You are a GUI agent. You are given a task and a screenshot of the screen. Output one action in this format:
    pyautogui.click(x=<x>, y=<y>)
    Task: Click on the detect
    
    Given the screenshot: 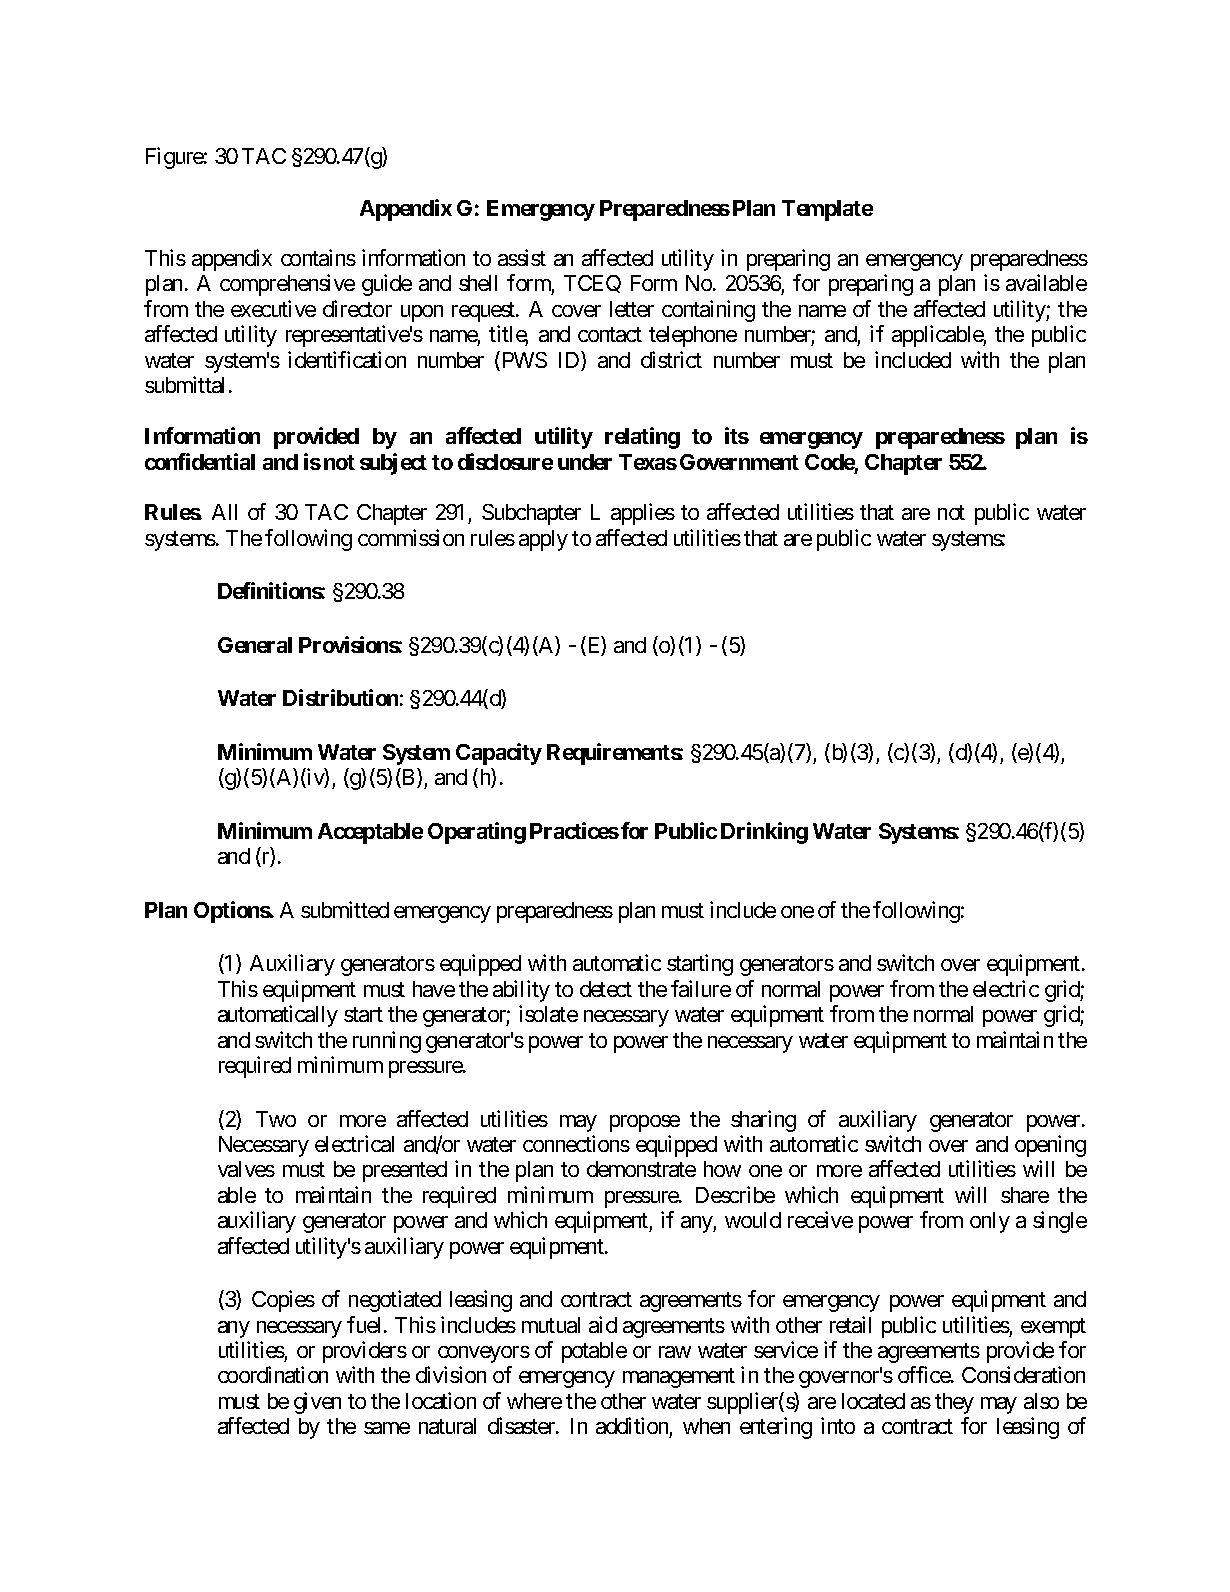 What is the action you would take?
    pyautogui.click(x=606, y=989)
